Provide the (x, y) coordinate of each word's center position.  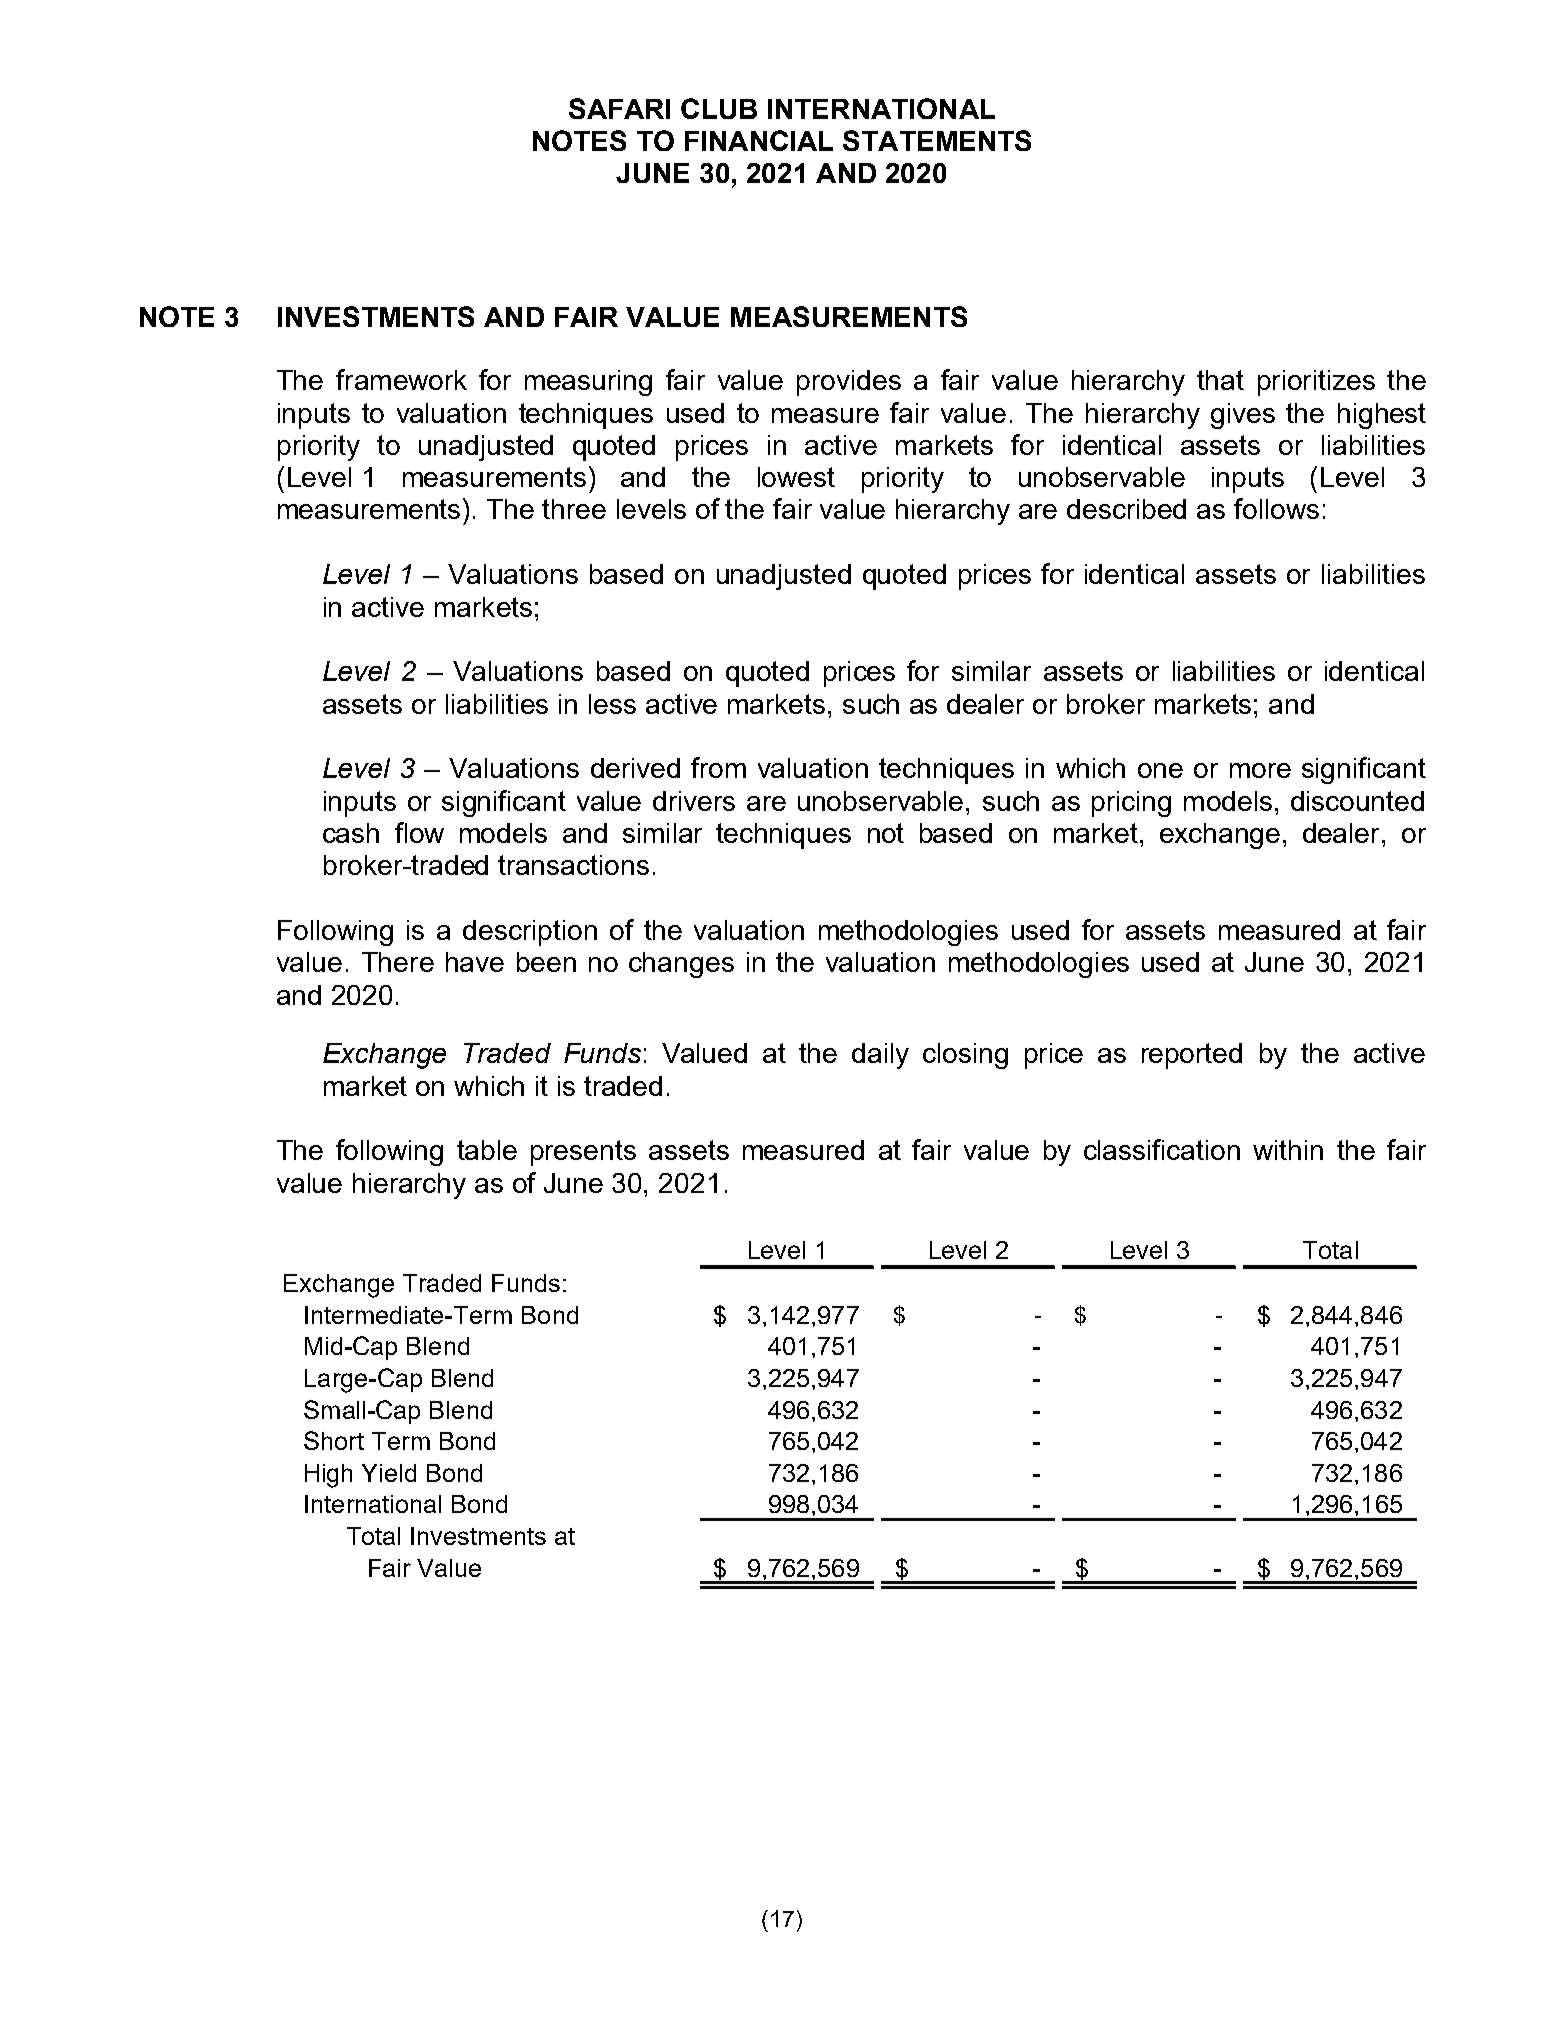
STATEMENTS (937, 140)
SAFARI (619, 108)
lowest (796, 477)
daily (880, 1056)
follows (1276, 508)
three (574, 509)
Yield (389, 1473)
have (475, 962)
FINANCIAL (759, 140)
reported (1192, 1056)
